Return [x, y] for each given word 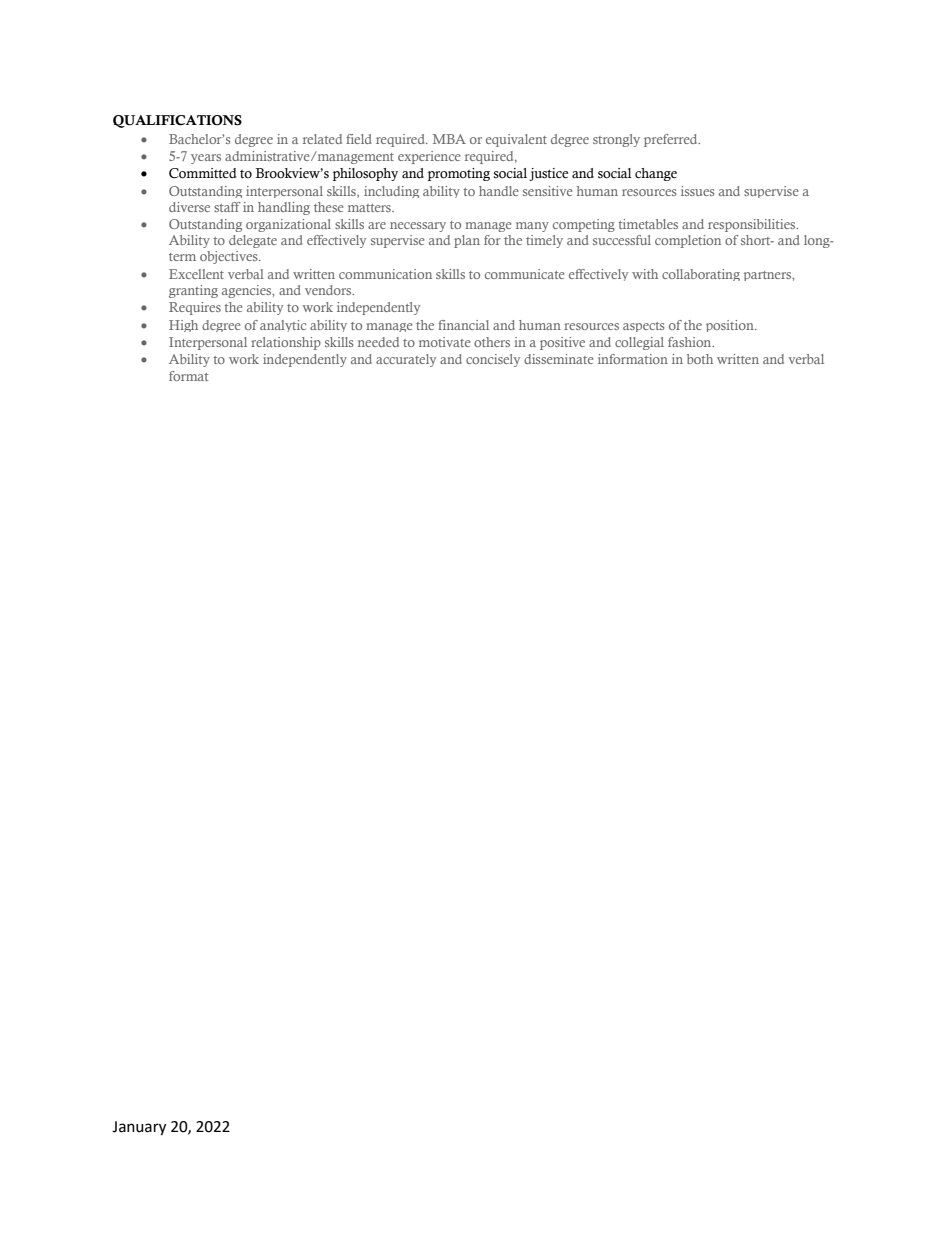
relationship [286, 343]
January [139, 1128]
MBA [449, 139]
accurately [406, 360]
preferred [672, 140]
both [700, 359]
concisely [493, 360]
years [206, 159]
